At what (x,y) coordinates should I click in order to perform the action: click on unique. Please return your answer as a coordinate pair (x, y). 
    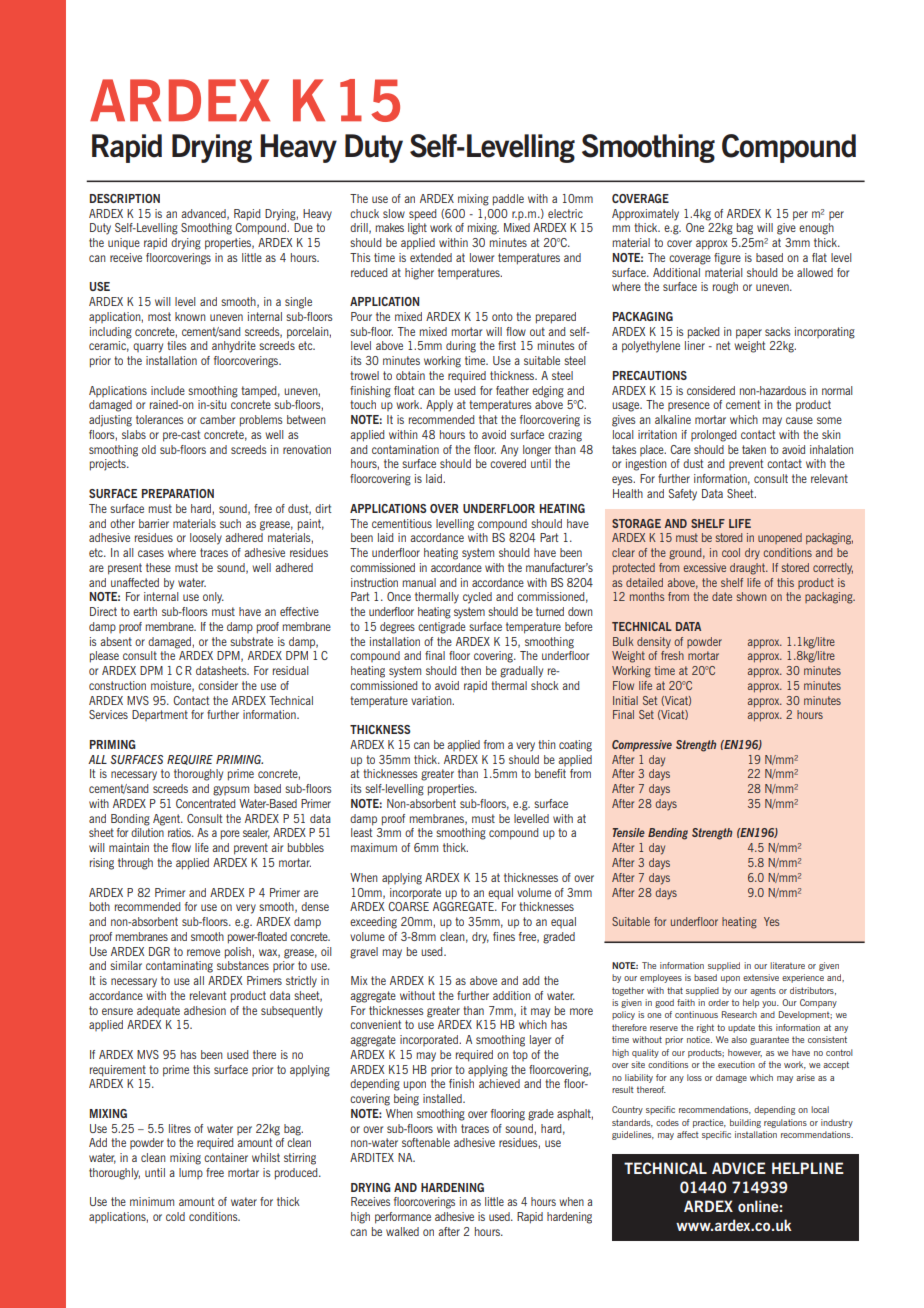
    Looking at the image, I should click on (124, 243).
